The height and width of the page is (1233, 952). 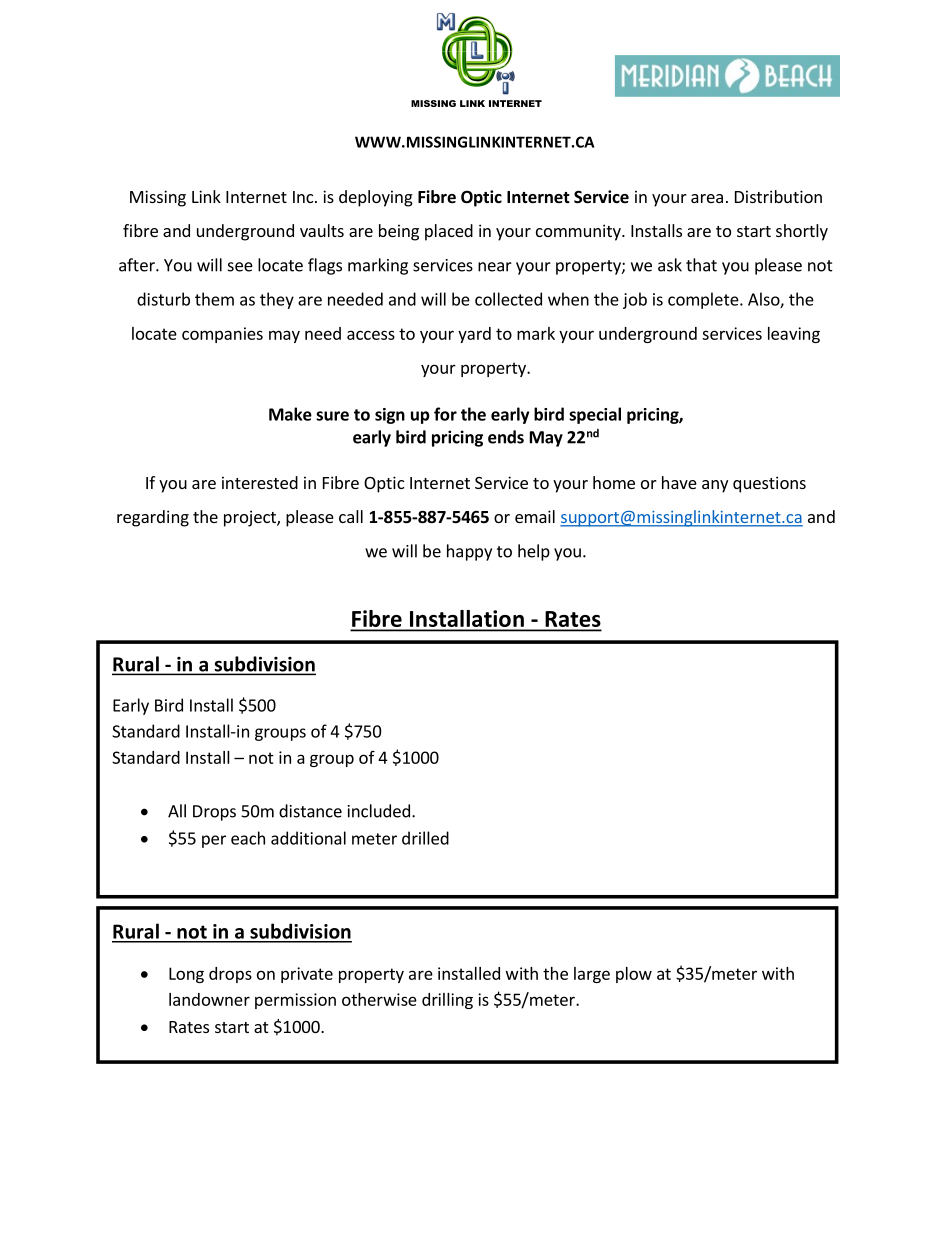 I want to click on included, so click(x=379, y=811).
